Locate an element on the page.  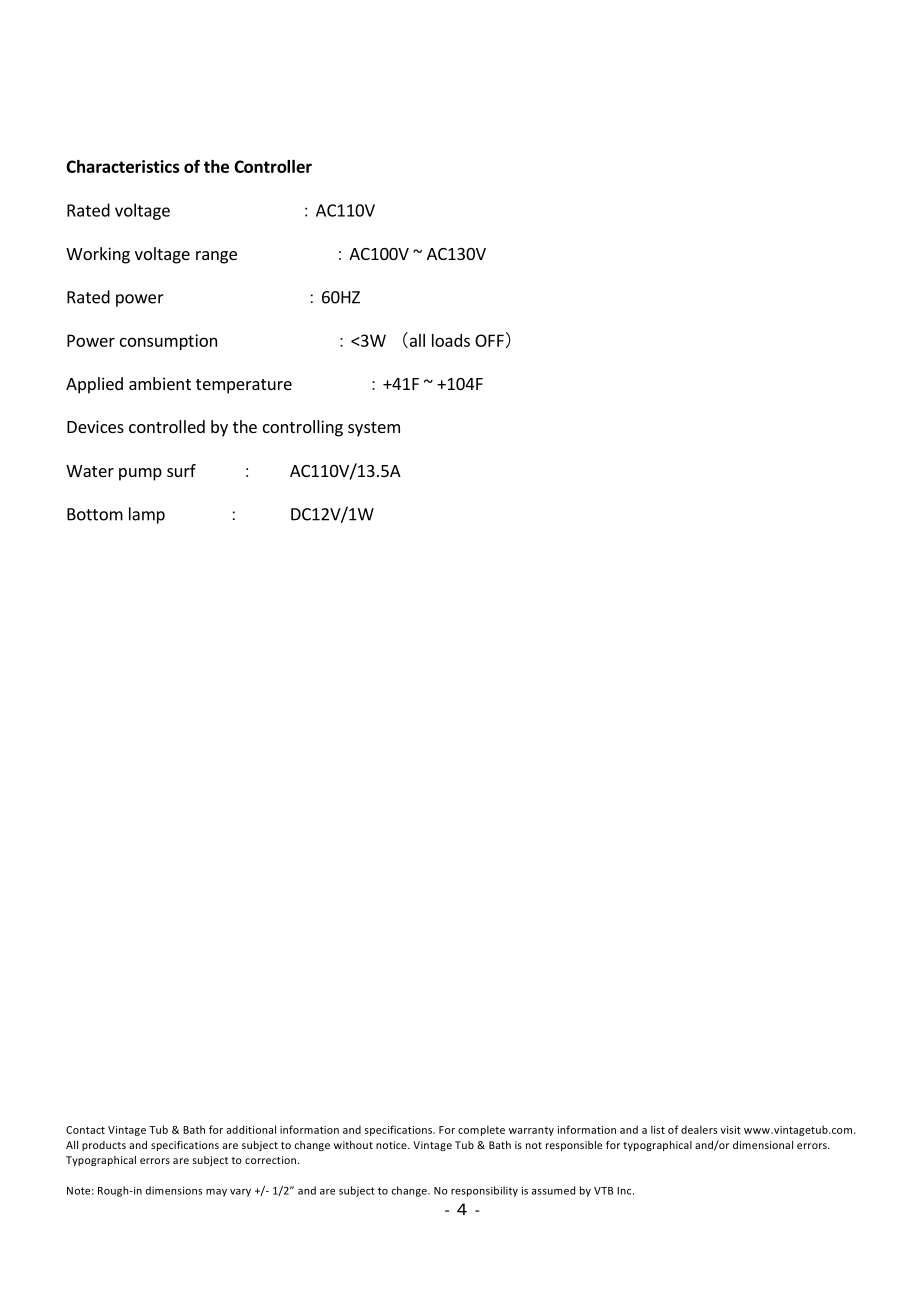
system is located at coordinates (374, 429).
